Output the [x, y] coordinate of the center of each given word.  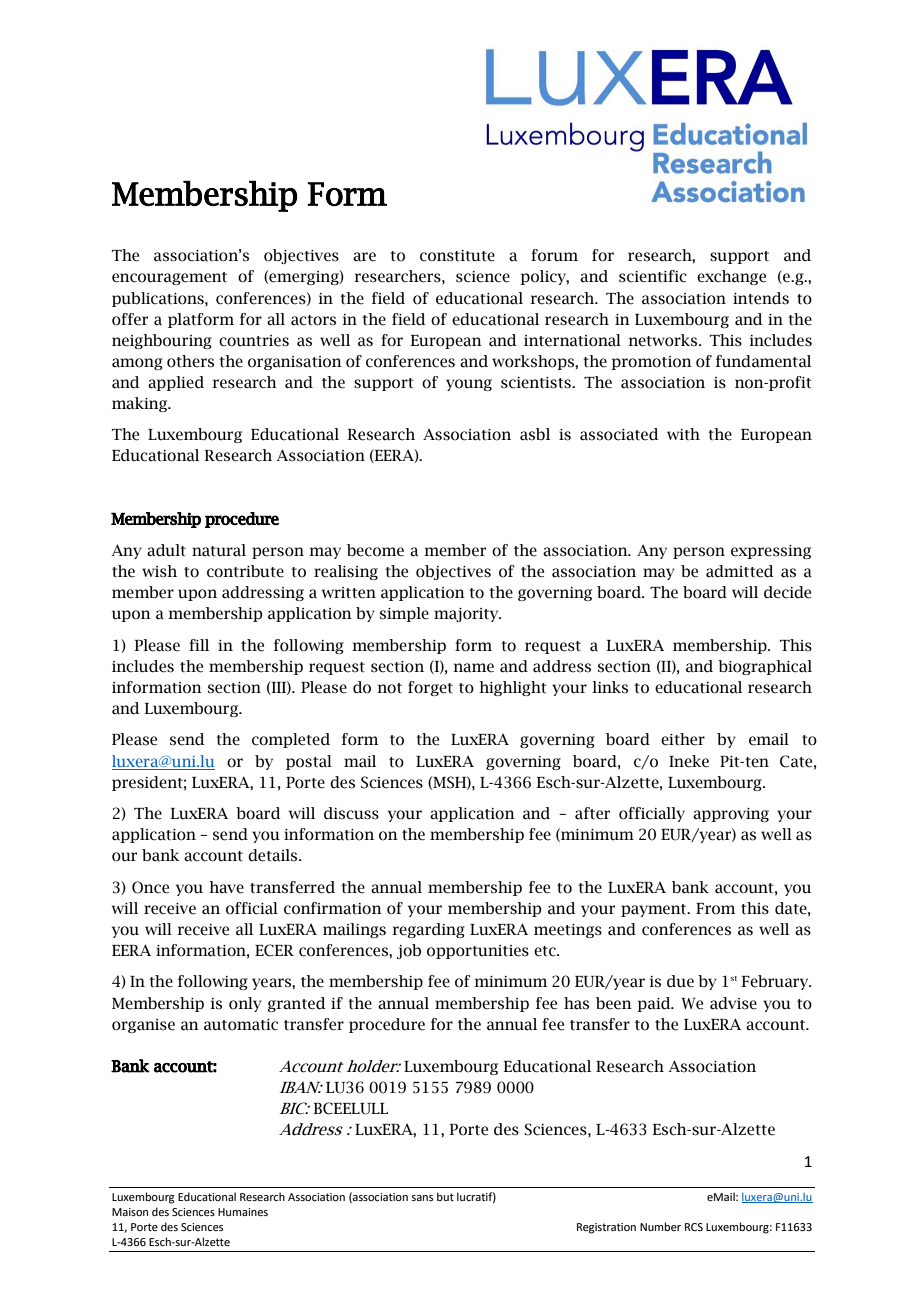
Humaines [243, 1212]
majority [467, 615]
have [226, 887]
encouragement [169, 278]
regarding [428, 930]
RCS [694, 1227]
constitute [457, 256]
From [715, 909]
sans [422, 1198]
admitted [739, 571]
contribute [245, 571]
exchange [731, 277]
